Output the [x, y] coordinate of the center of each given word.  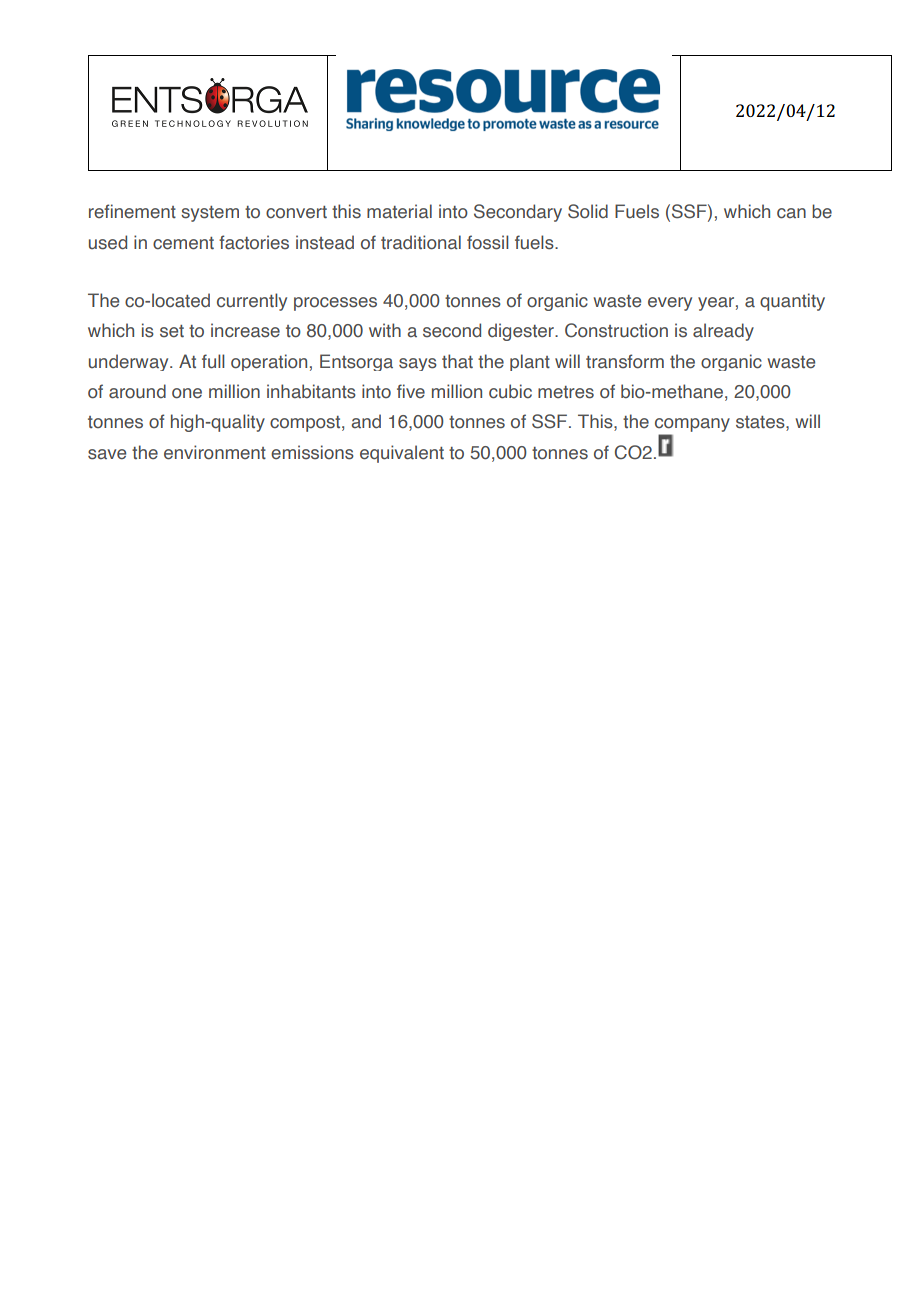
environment [215, 452]
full [213, 361]
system [210, 214]
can [791, 213]
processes [335, 304]
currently [252, 302]
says [418, 364]
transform [625, 361]
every [670, 304]
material [399, 211]
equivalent [402, 454]
